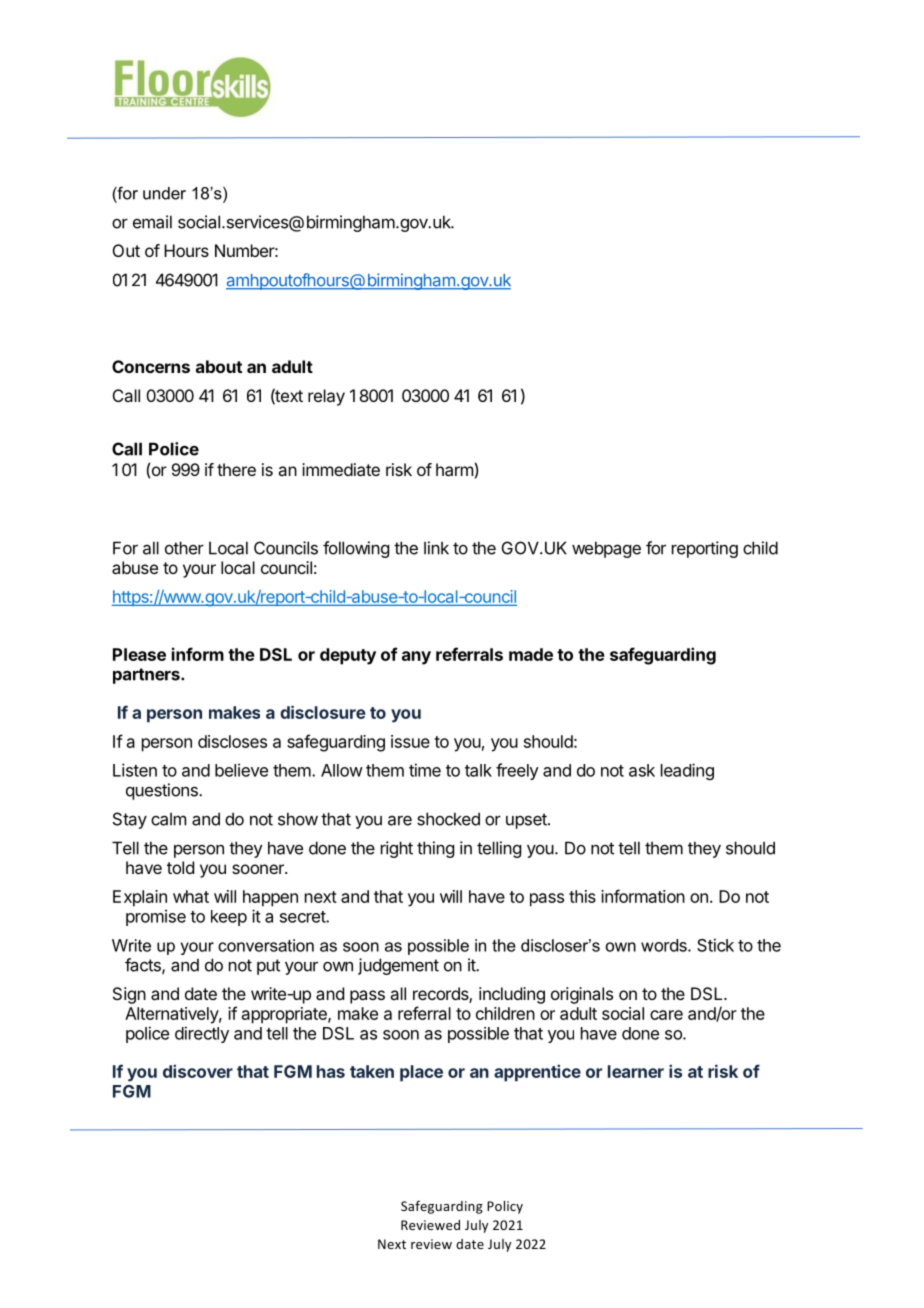 The image size is (924, 1308). Describe the element at coordinates (326, 397) in the screenshot. I see `relay` at that location.
